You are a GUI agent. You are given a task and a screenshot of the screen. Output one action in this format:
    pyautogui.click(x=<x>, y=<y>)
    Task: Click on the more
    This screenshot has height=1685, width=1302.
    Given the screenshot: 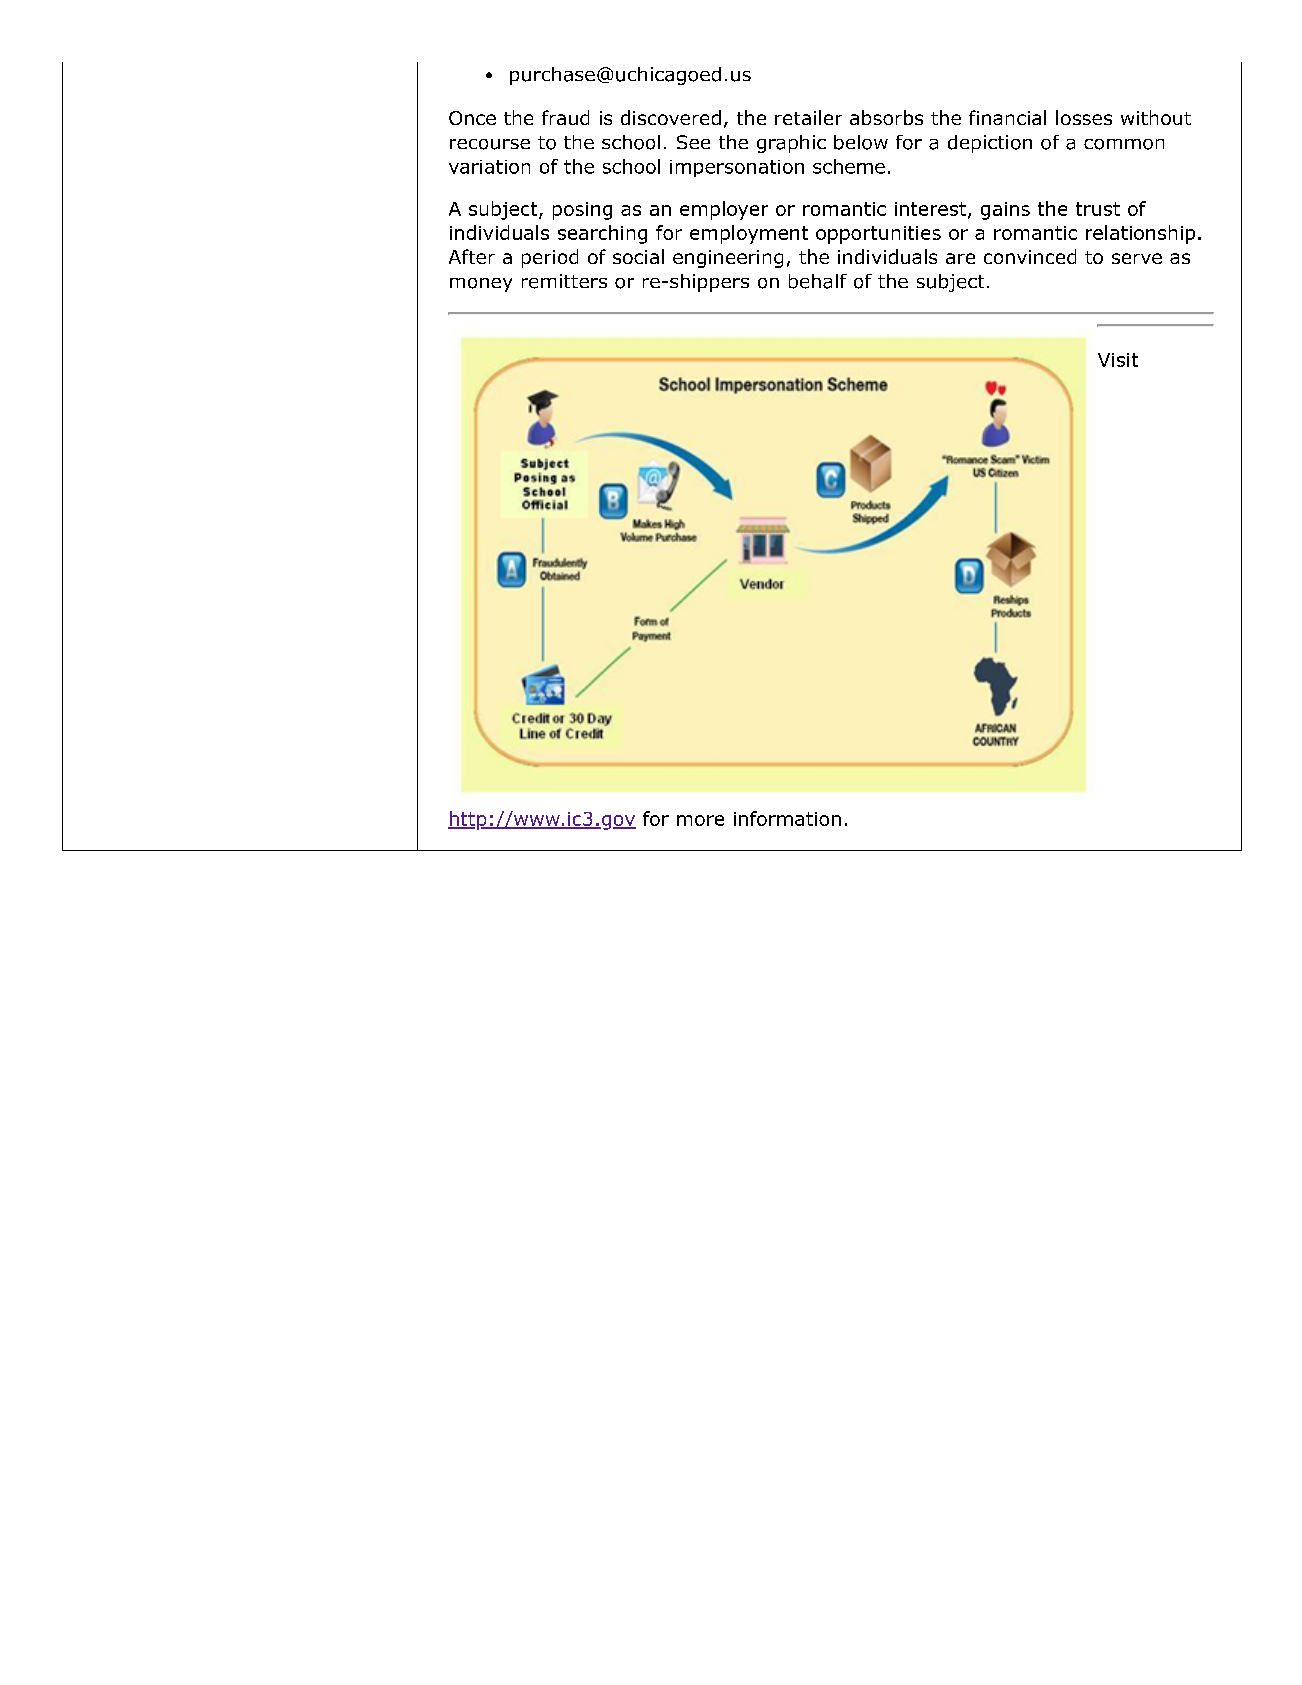 What is the action you would take?
    pyautogui.click(x=700, y=820)
